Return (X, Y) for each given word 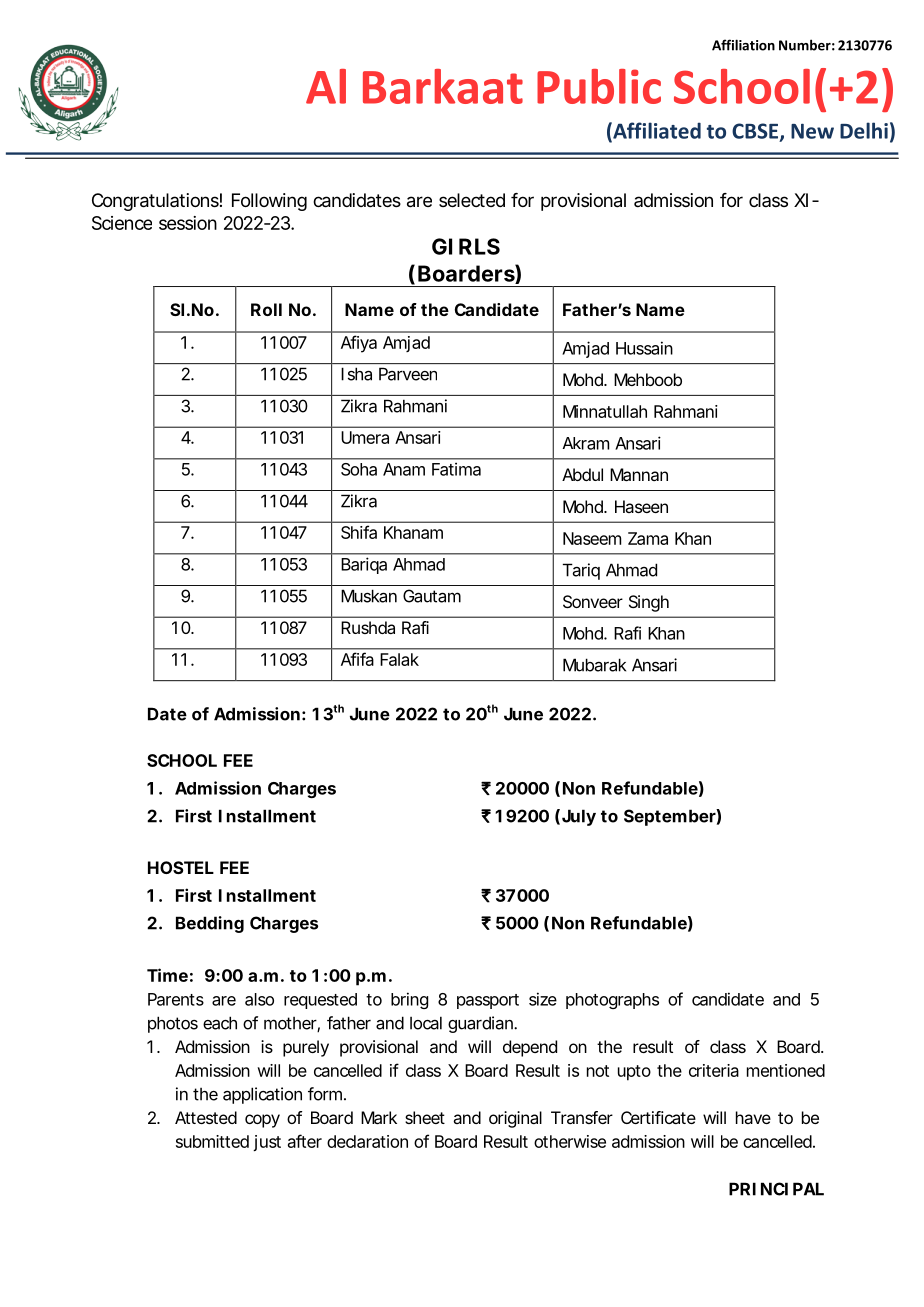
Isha (356, 374)
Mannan (639, 474)
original (515, 1119)
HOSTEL (180, 867)
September (670, 817)
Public (599, 86)
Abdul (582, 474)
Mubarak (594, 665)
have (753, 1117)
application (262, 1095)
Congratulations (155, 202)
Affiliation (743, 45)
